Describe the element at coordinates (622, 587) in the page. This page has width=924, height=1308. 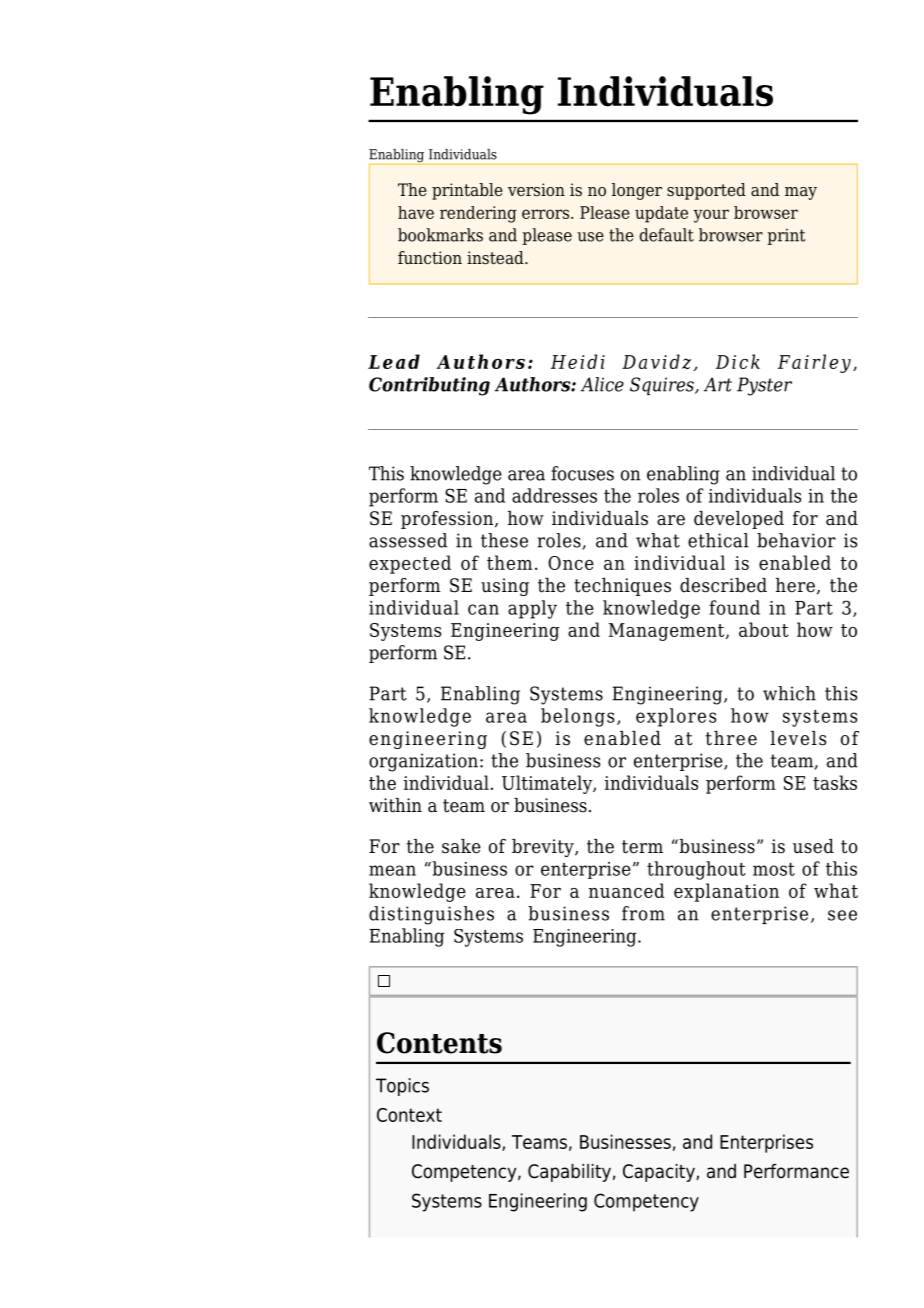
I see `techniques` at that location.
